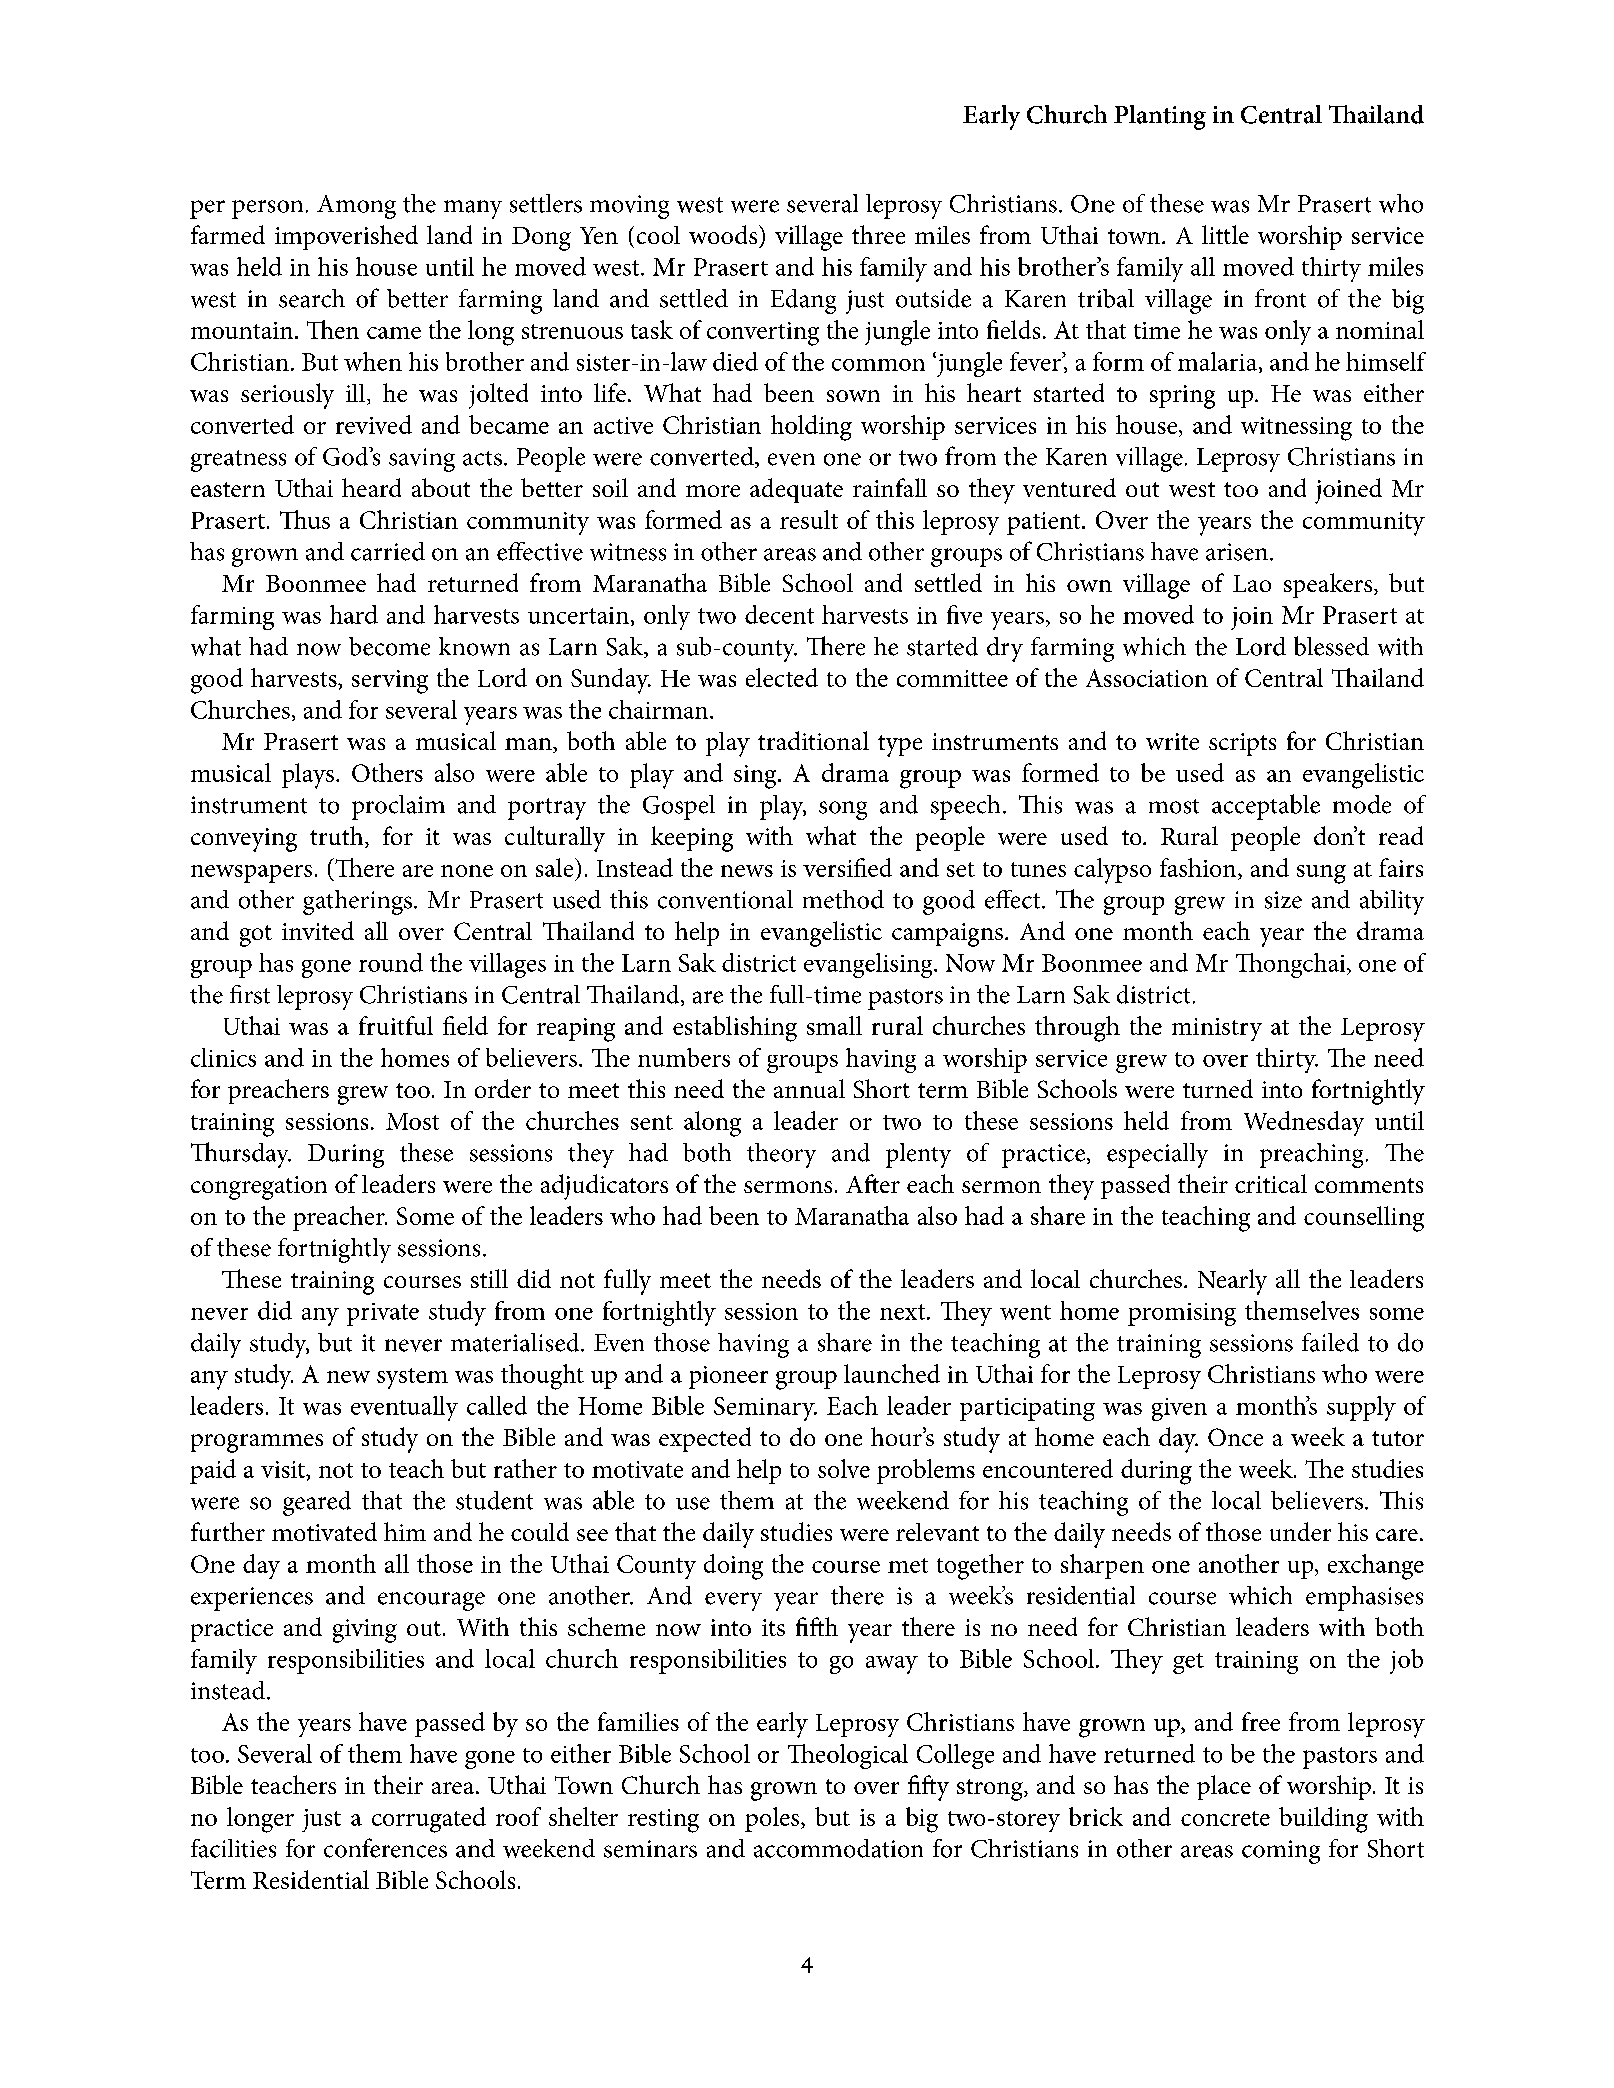 This screenshot has width=1614, height=2088. What do you see at coordinates (356, 207) in the screenshot?
I see `Among` at bounding box center [356, 207].
